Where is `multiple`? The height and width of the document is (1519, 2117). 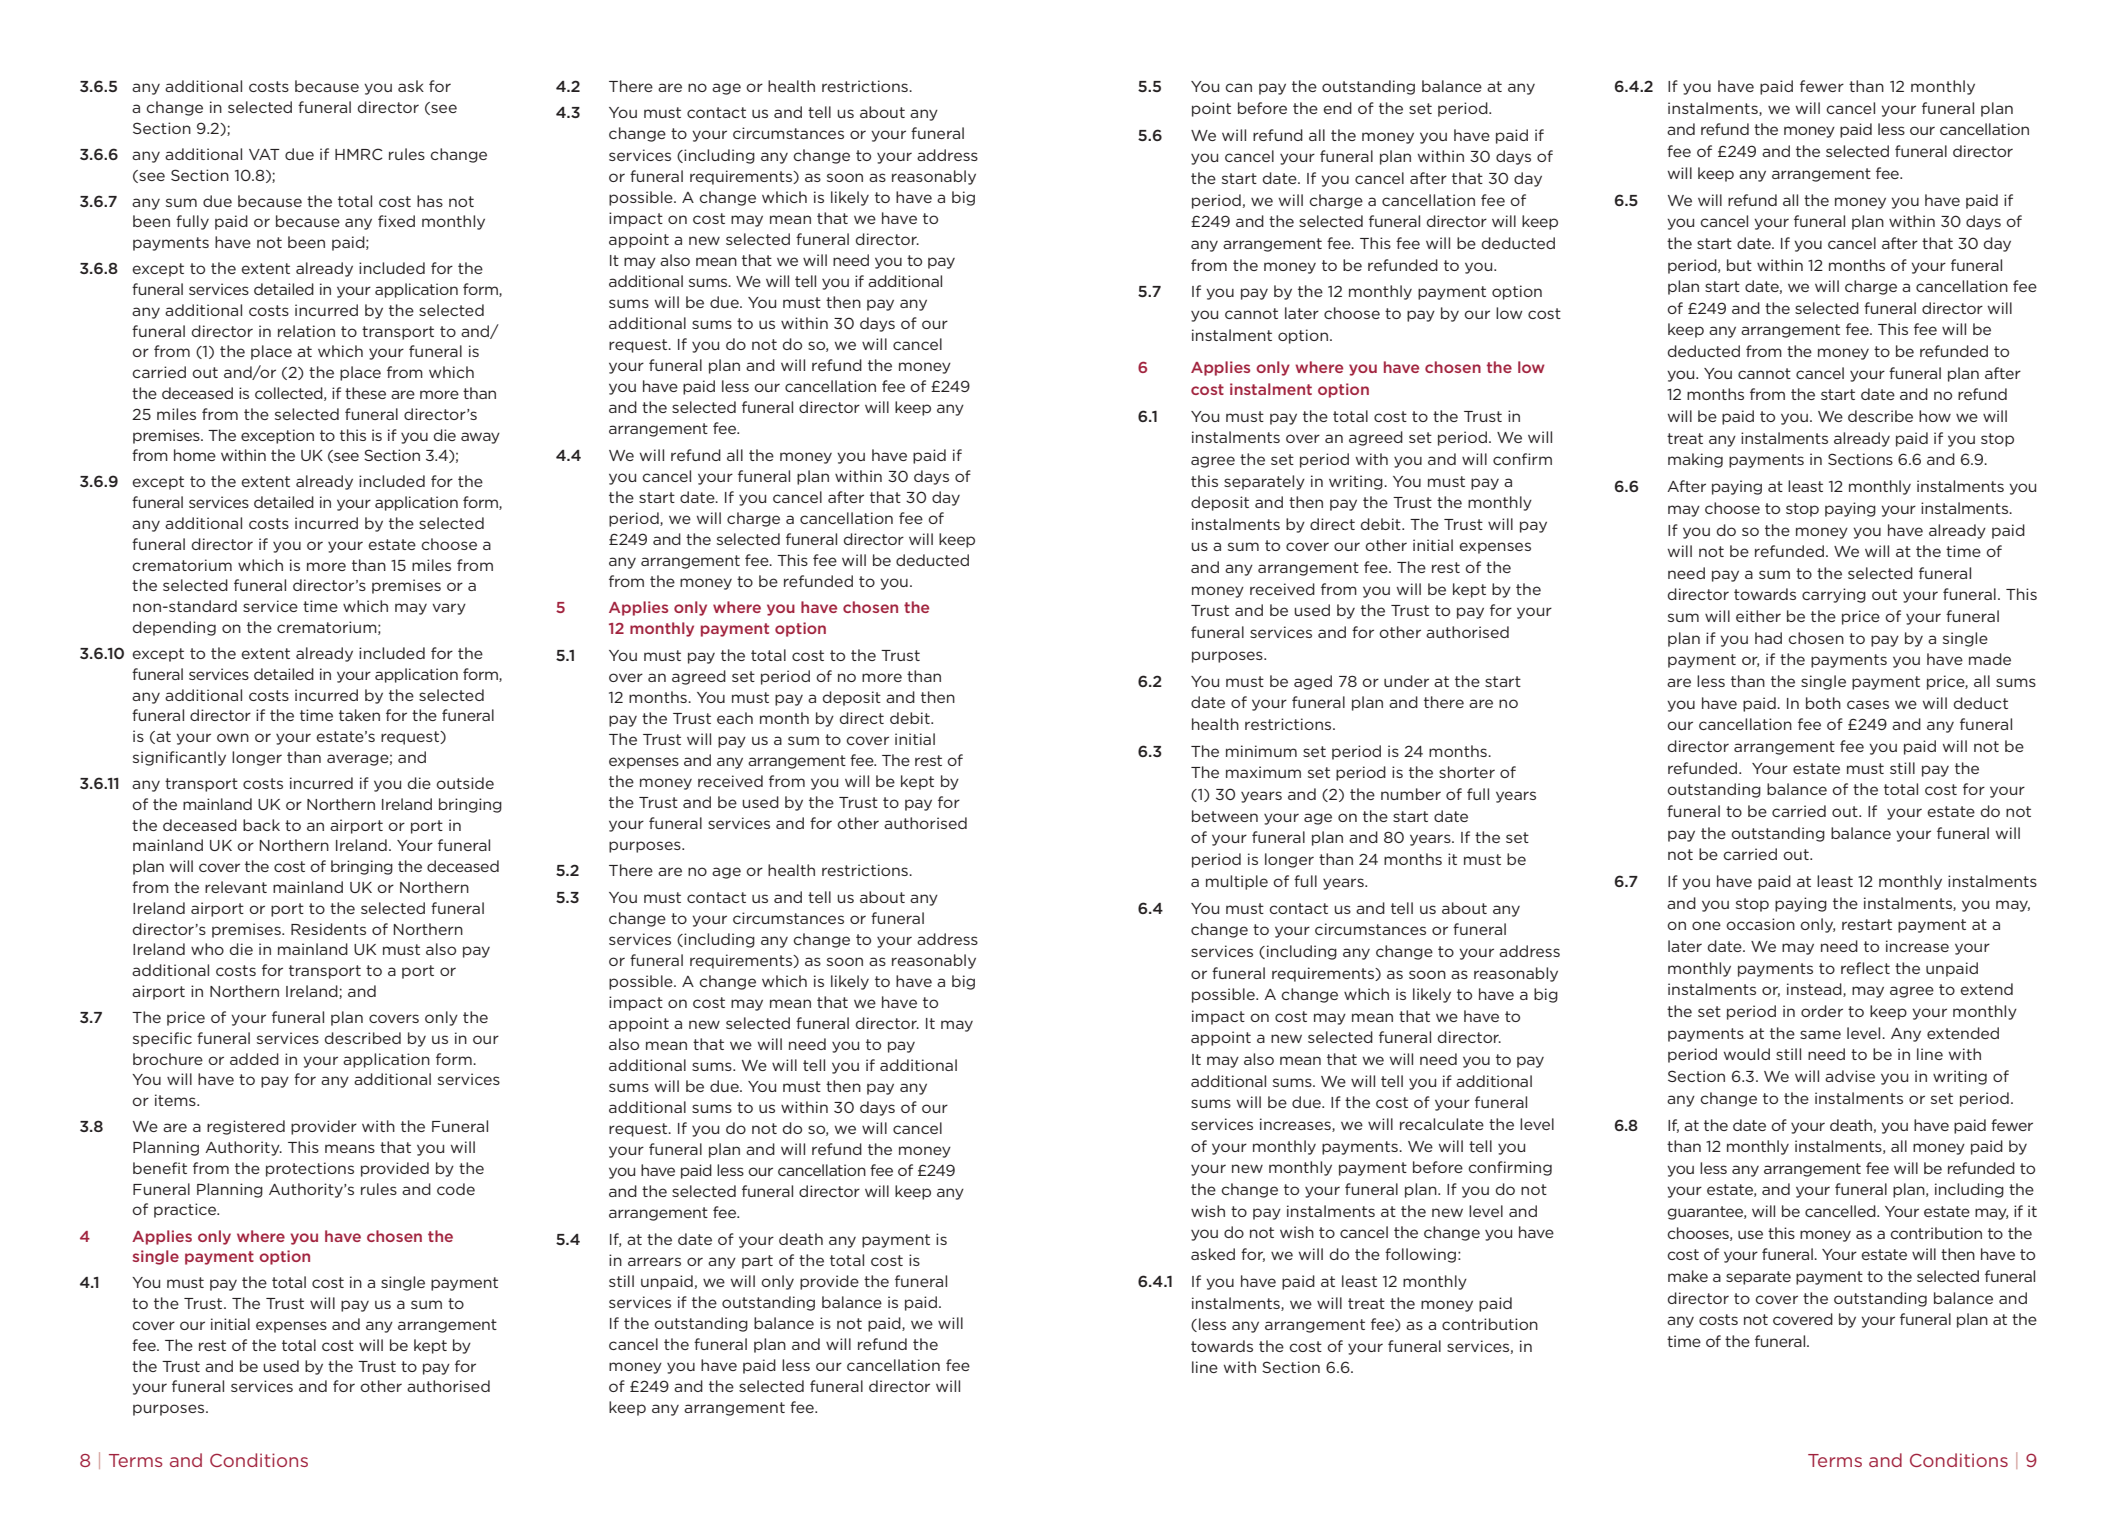 multiple is located at coordinates (1237, 882).
